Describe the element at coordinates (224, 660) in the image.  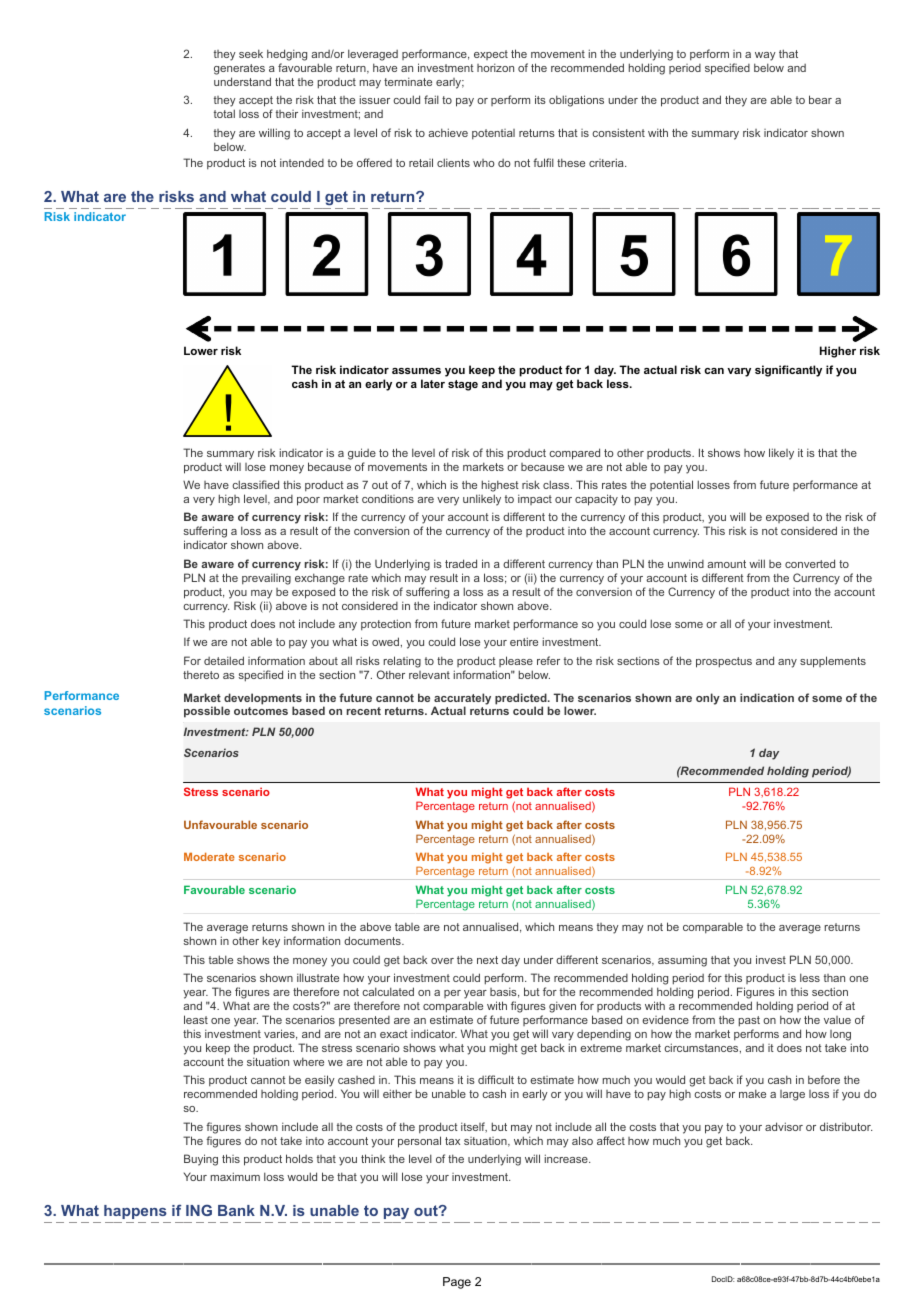
I see `detailed` at that location.
